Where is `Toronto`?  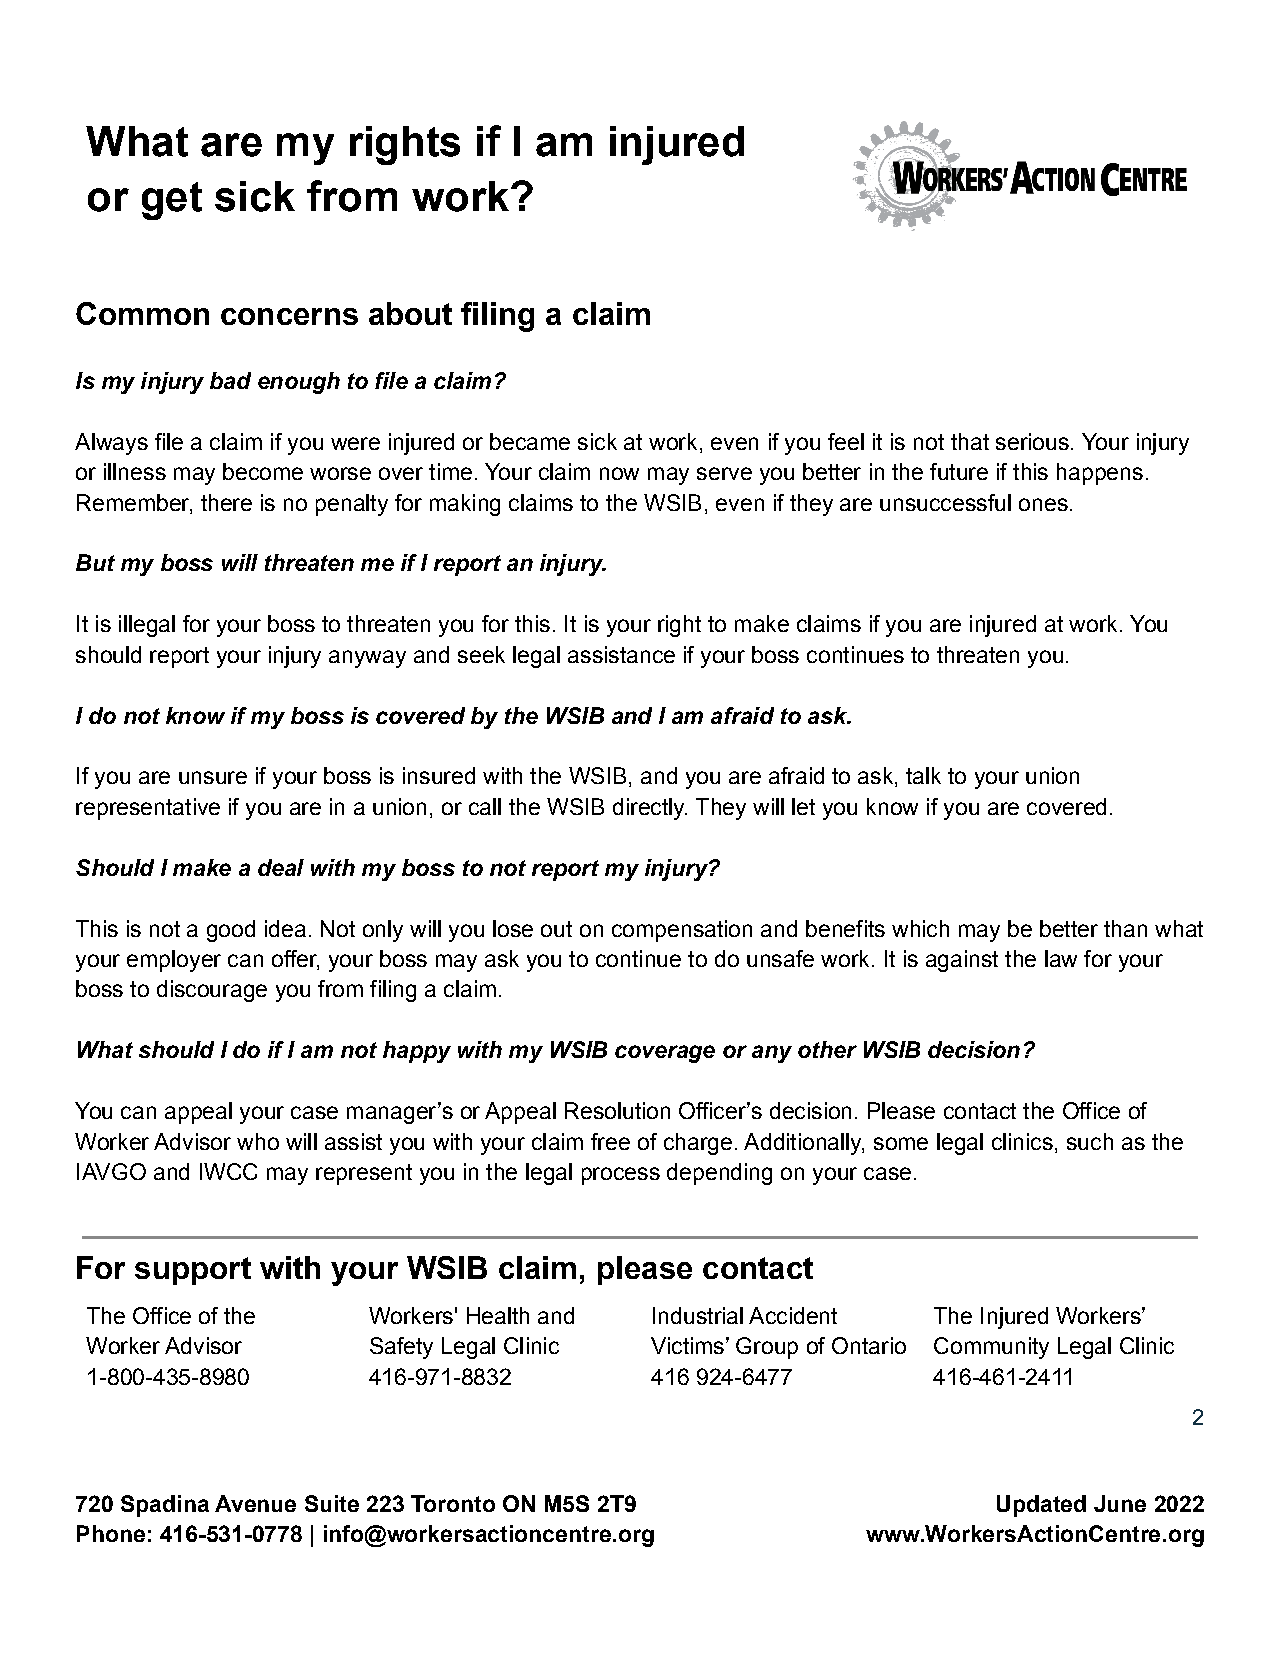
Toronto is located at coordinates (453, 1503).
